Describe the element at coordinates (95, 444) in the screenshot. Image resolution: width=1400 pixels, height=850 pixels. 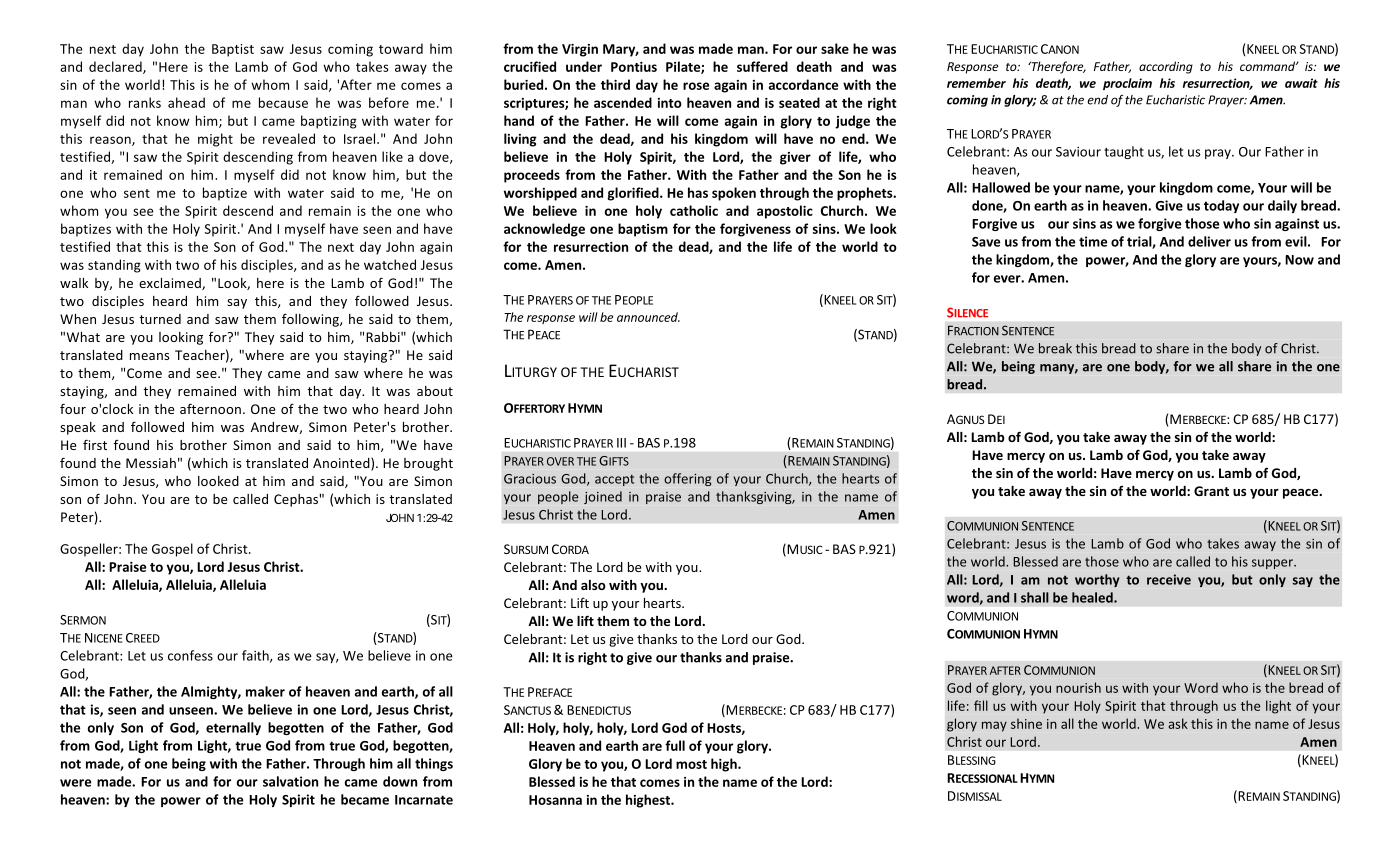
I see `first` at that location.
